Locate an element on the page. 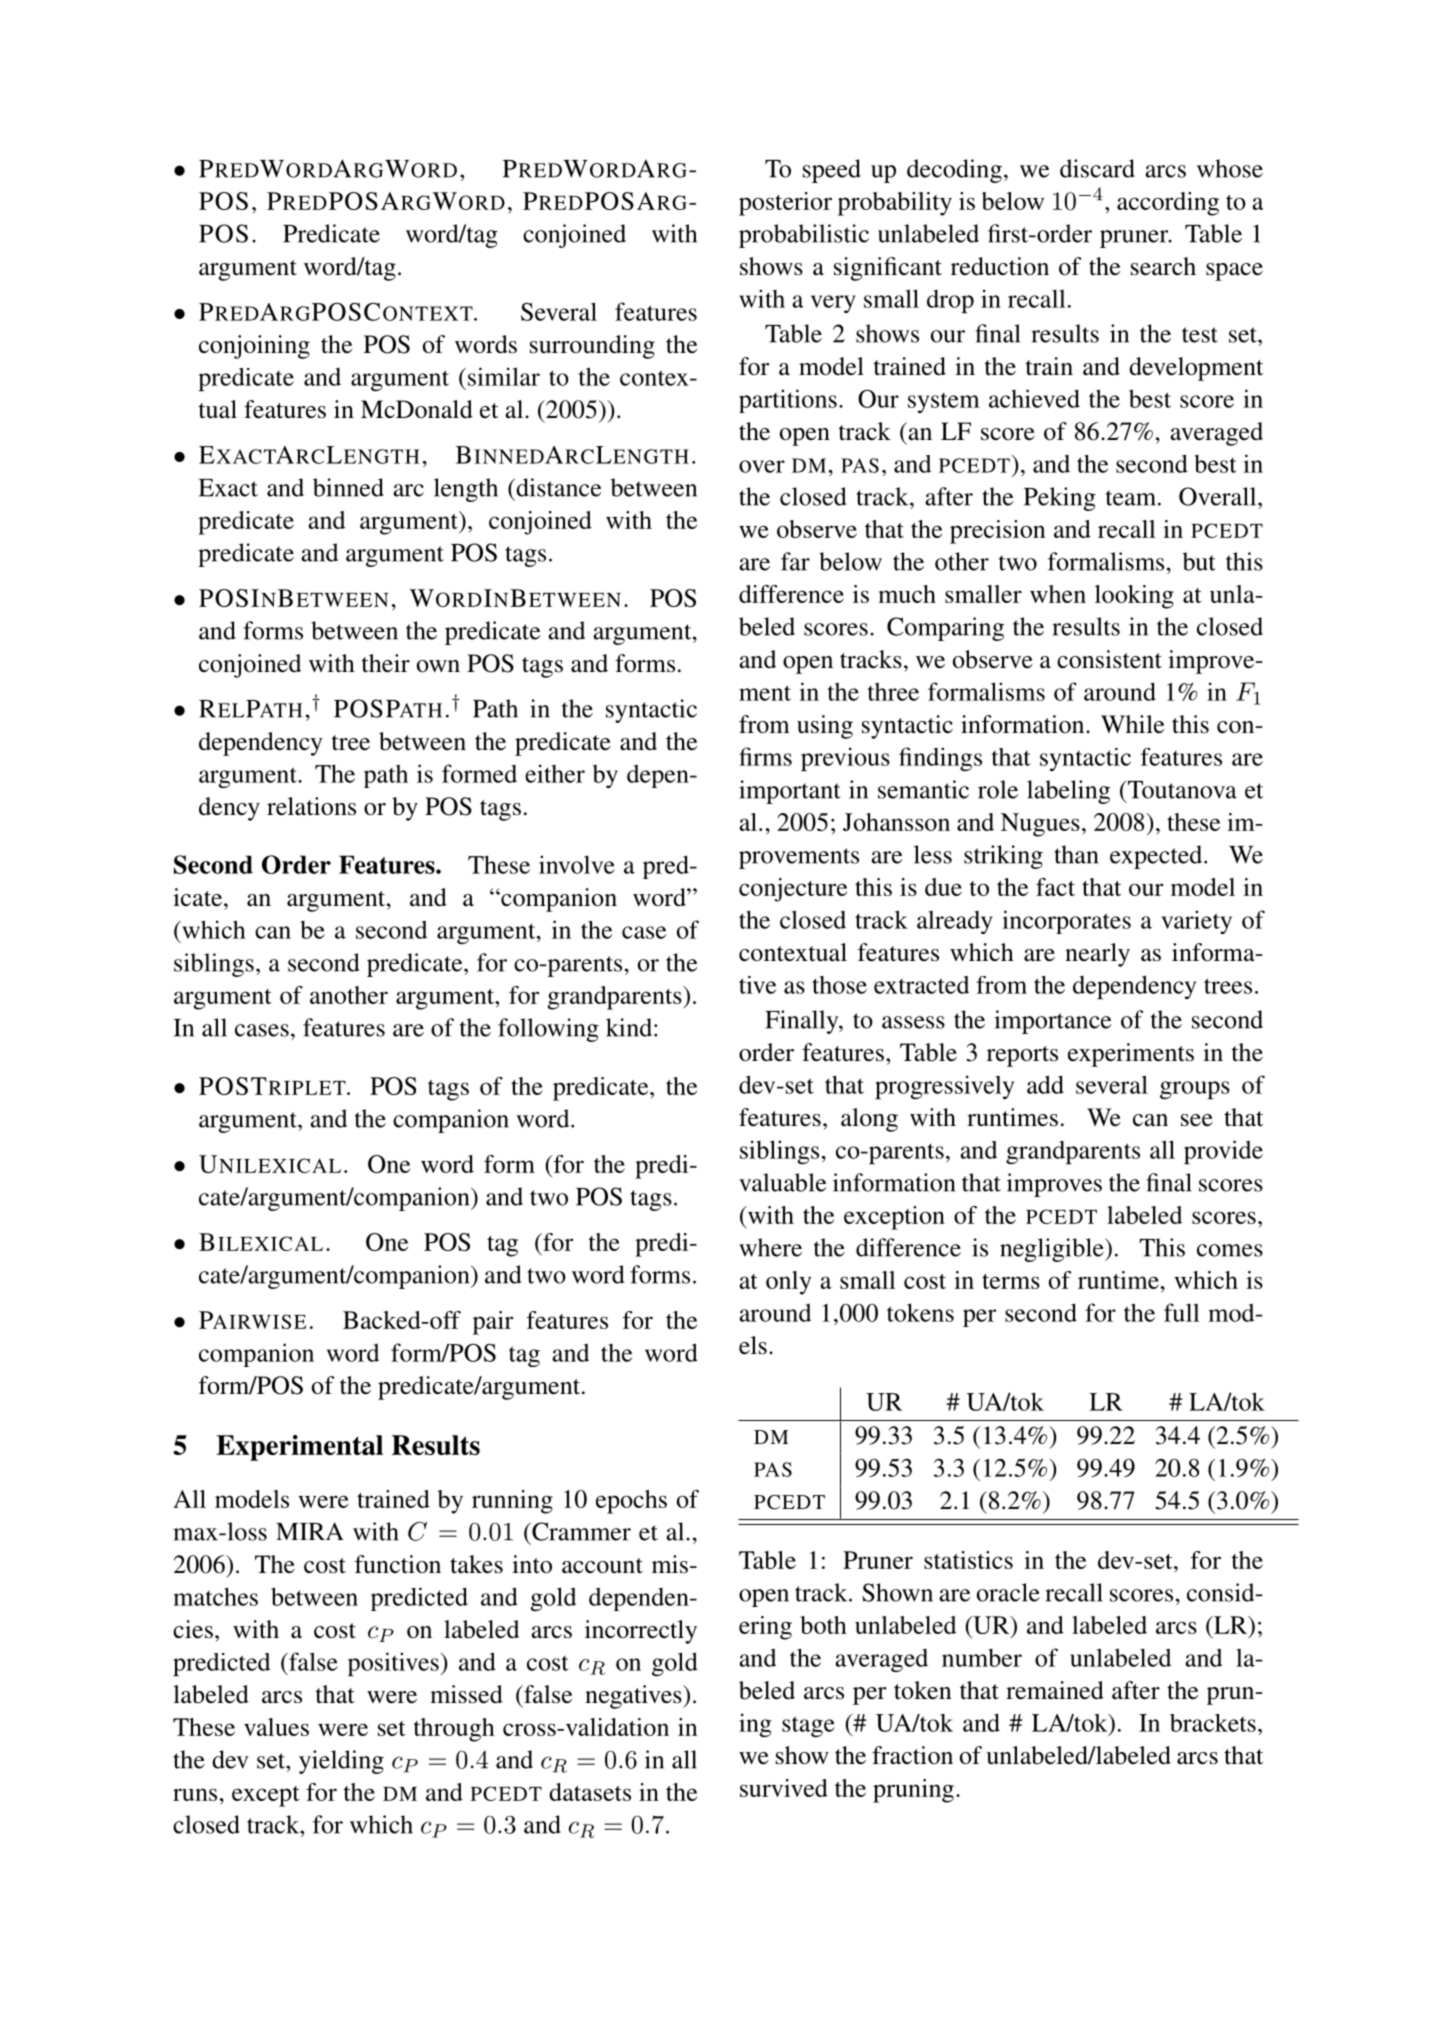  yielding is located at coordinates (341, 1762).
